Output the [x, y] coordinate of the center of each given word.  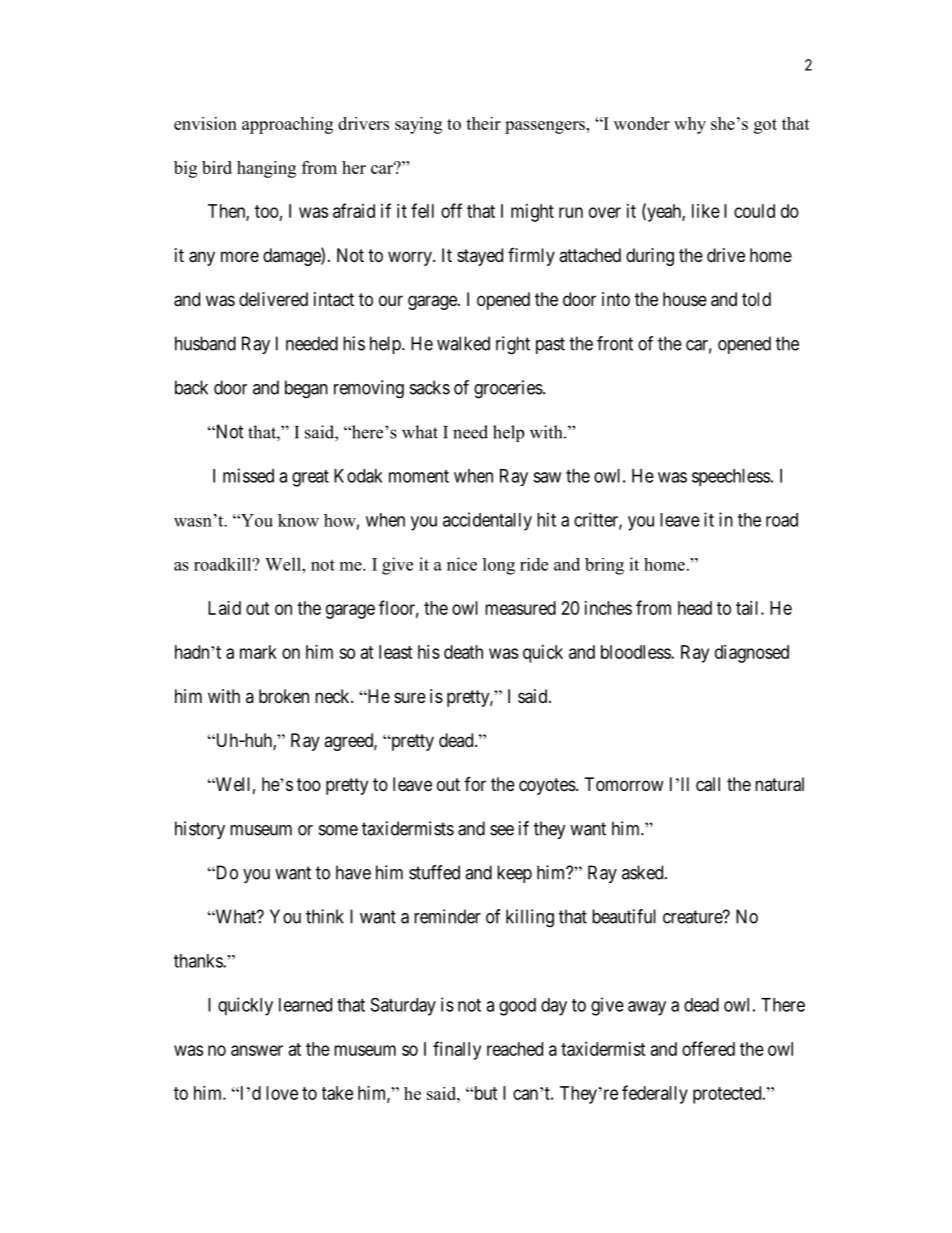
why [690, 125]
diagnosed [752, 654]
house [685, 299]
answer [257, 1050]
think [325, 916]
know [298, 520]
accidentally [487, 521]
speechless [731, 477]
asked [644, 872]
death [463, 652]
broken [284, 696]
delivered [273, 299]
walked [463, 343]
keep [514, 874]
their [483, 123]
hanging [266, 169]
